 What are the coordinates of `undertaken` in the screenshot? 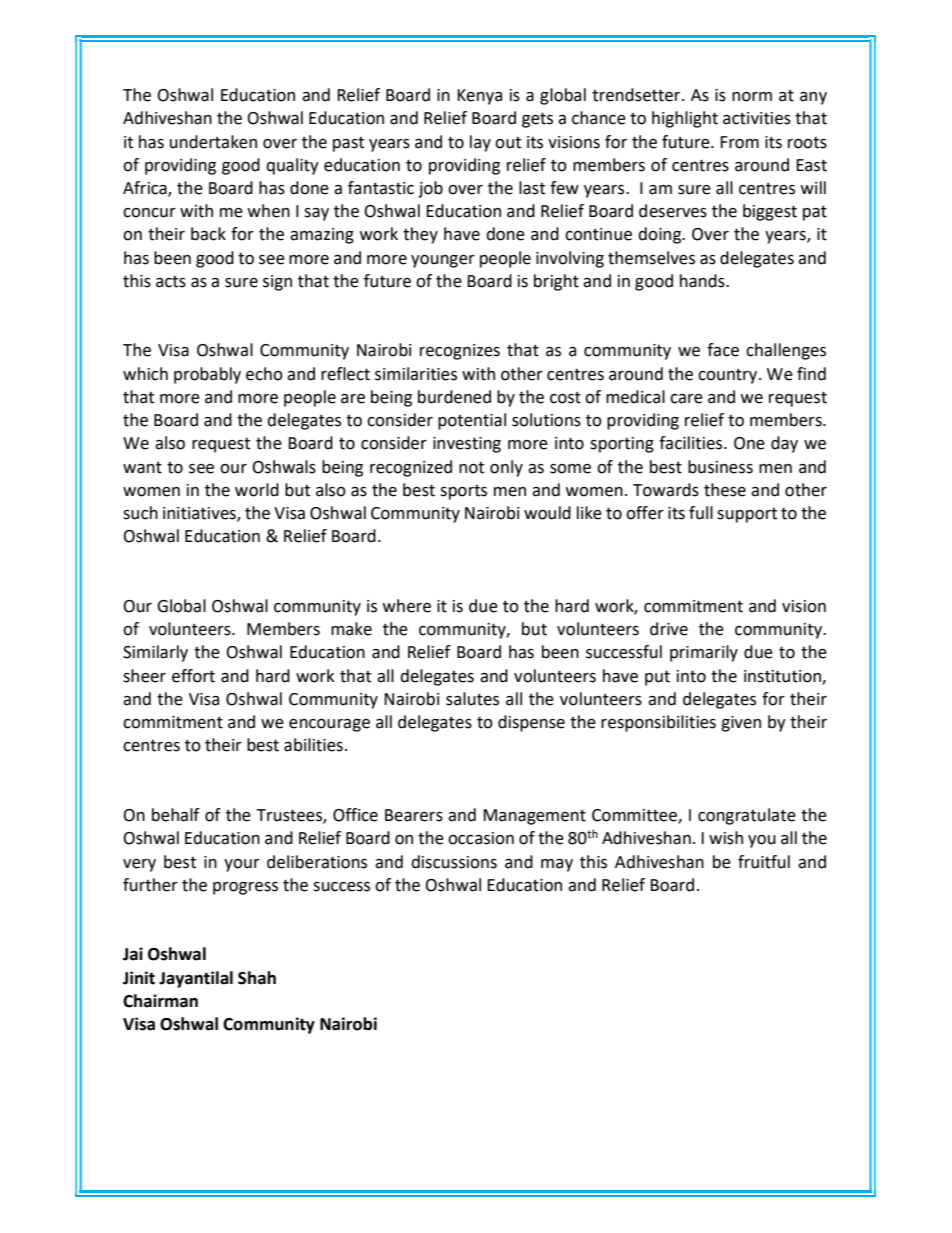 It's located at (213, 142).
